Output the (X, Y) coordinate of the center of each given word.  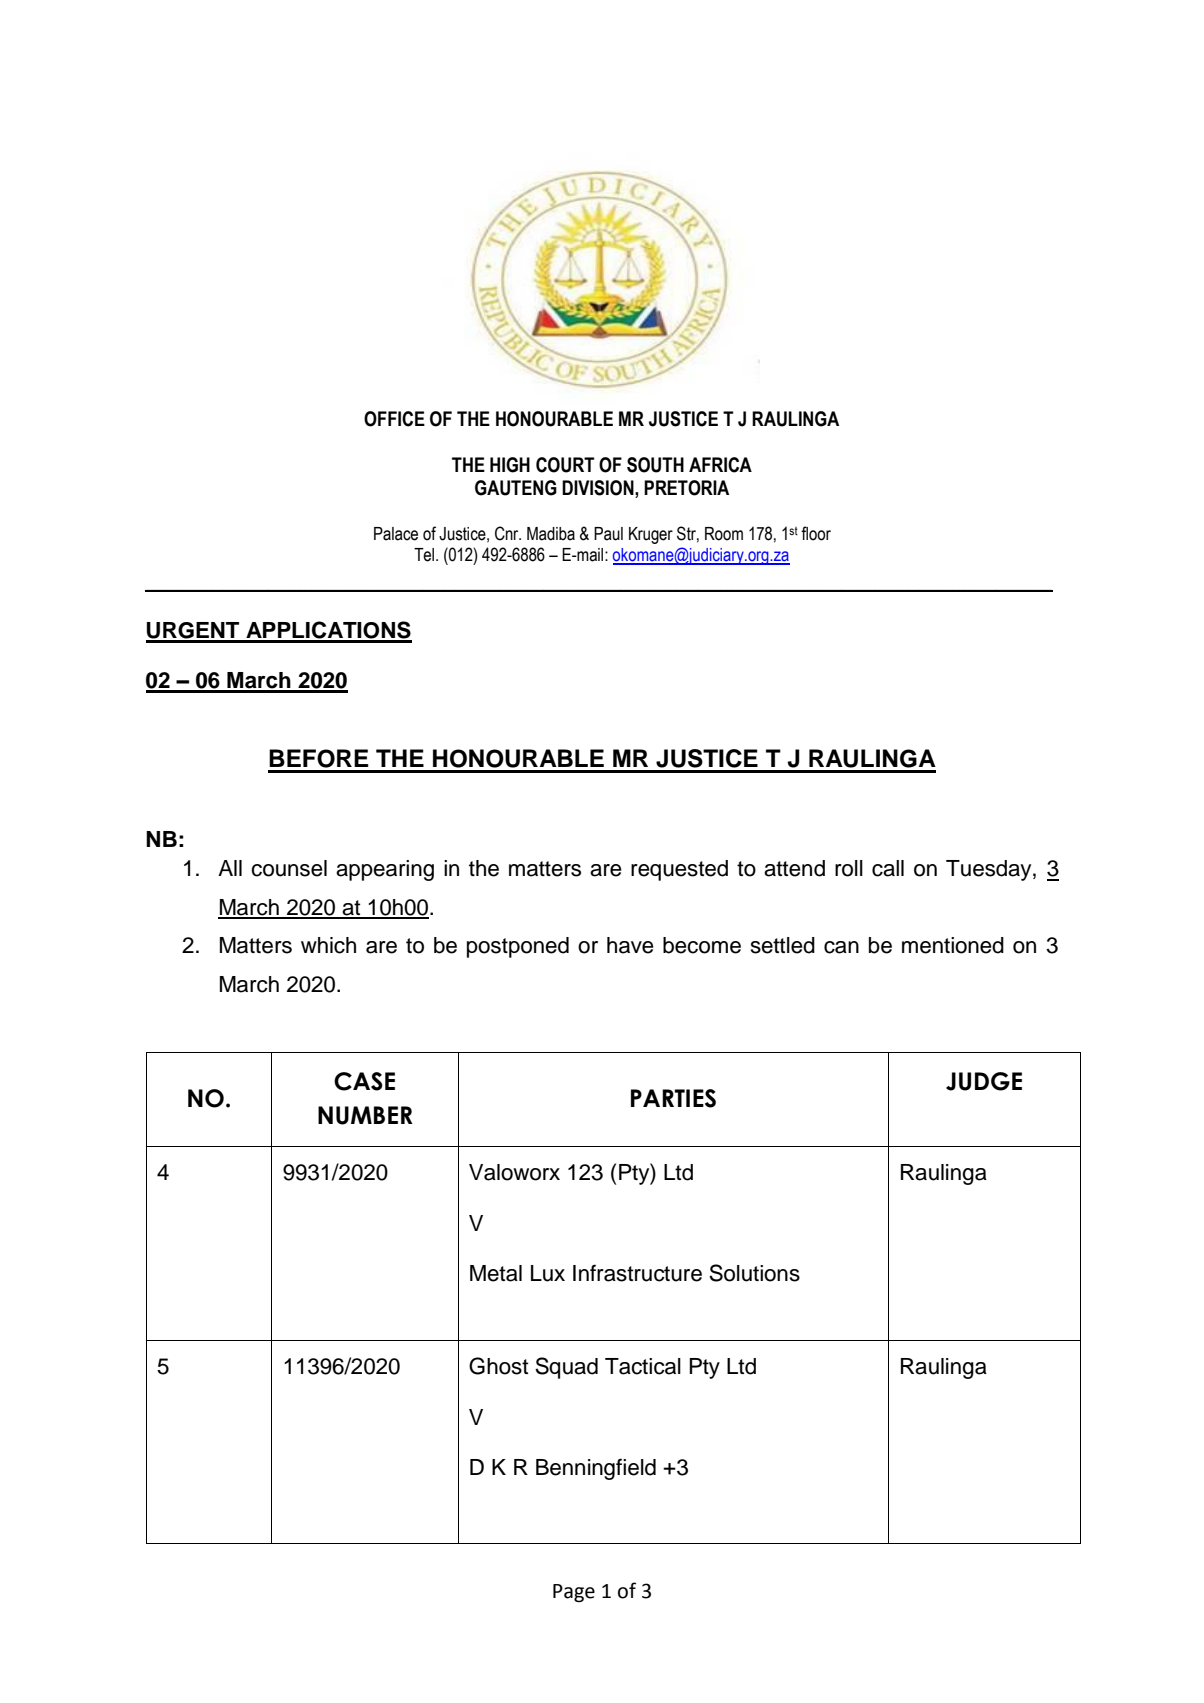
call (888, 868)
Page (574, 1593)
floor (816, 533)
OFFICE (394, 419)
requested (679, 870)
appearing (385, 870)
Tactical (643, 1366)
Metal (496, 1273)
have (630, 945)
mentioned (953, 945)
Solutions (754, 1273)
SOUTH (655, 465)
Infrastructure (637, 1273)
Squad (566, 1368)
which (328, 945)
